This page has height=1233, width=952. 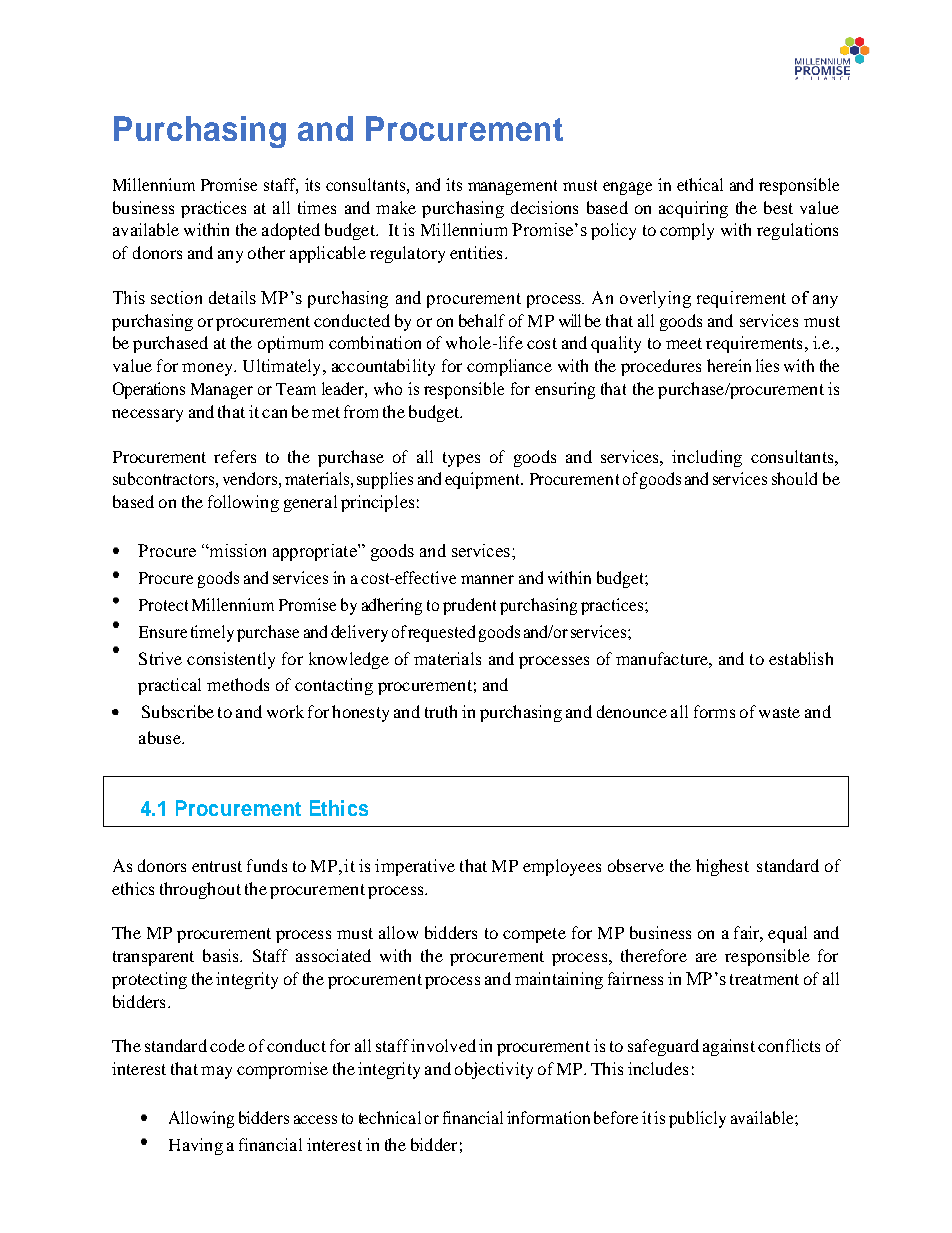 I want to click on management, so click(x=512, y=187).
